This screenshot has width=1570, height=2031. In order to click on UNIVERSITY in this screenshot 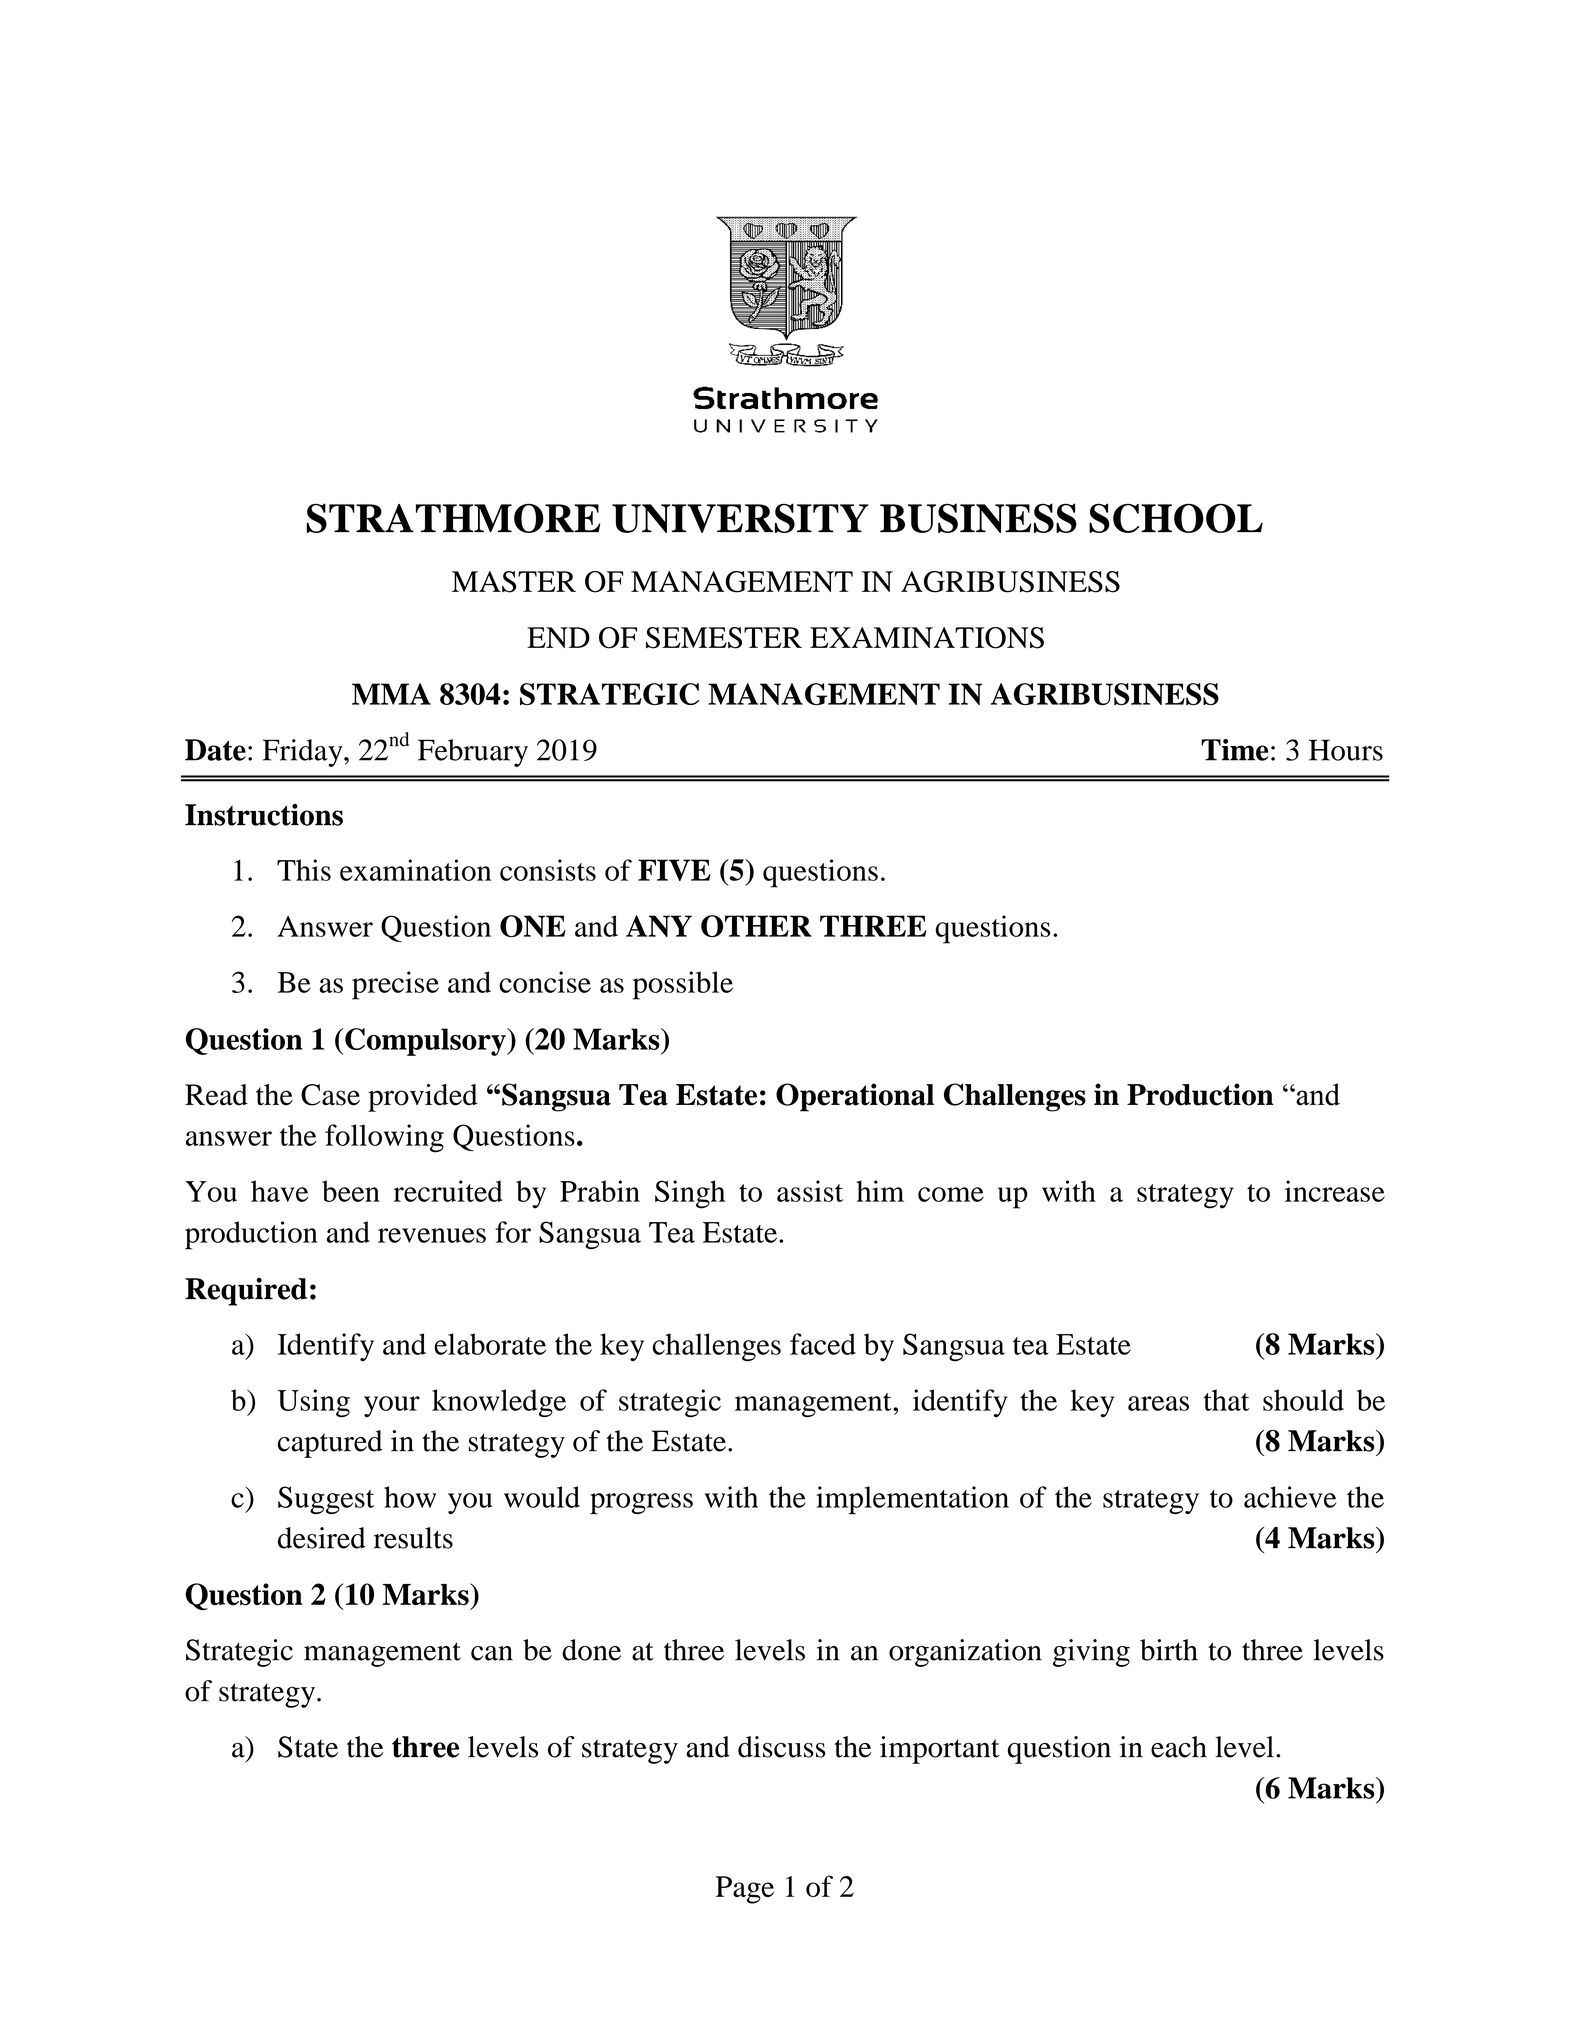, I will do `click(740, 518)`.
